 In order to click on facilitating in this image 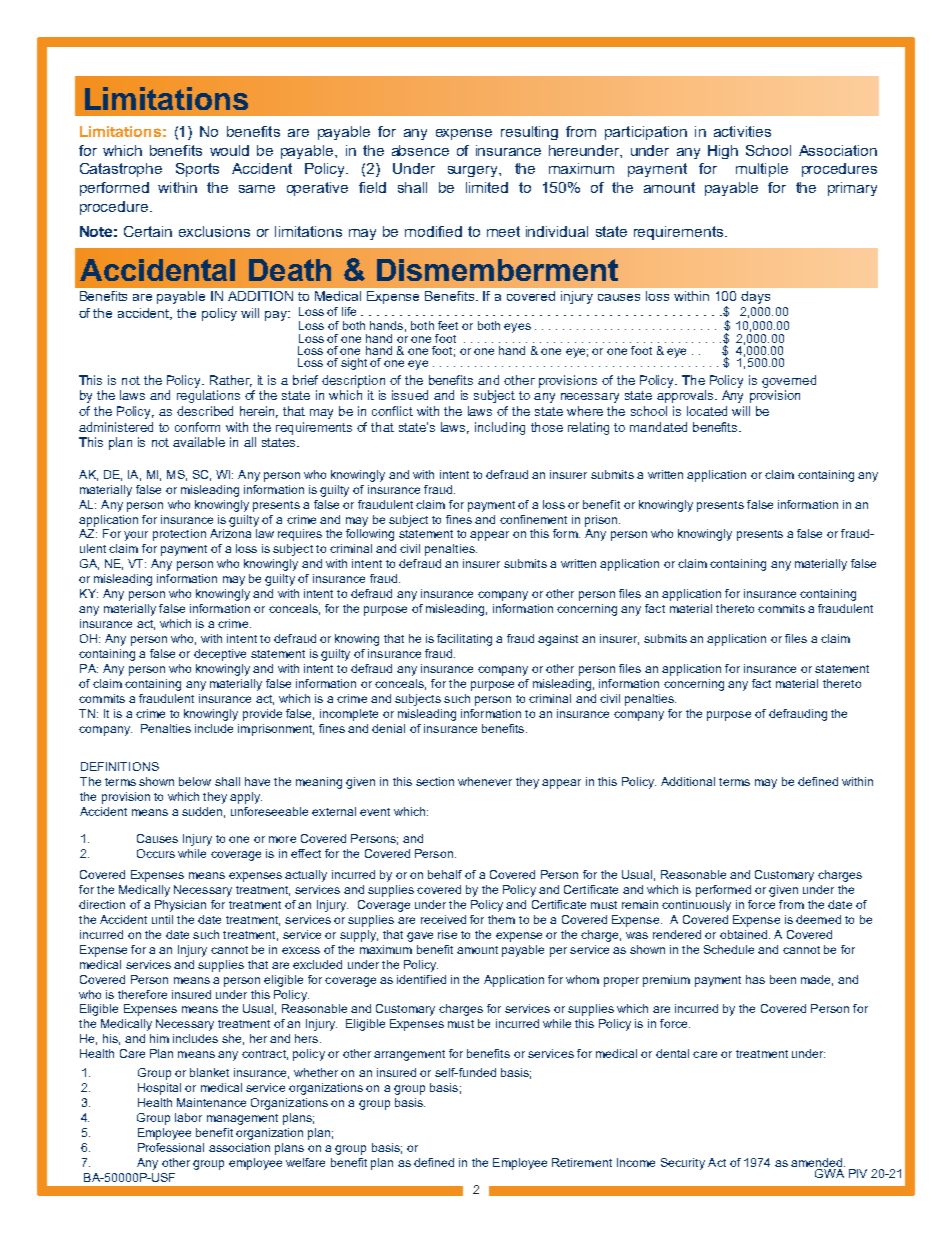, I will do `click(464, 640)`.
